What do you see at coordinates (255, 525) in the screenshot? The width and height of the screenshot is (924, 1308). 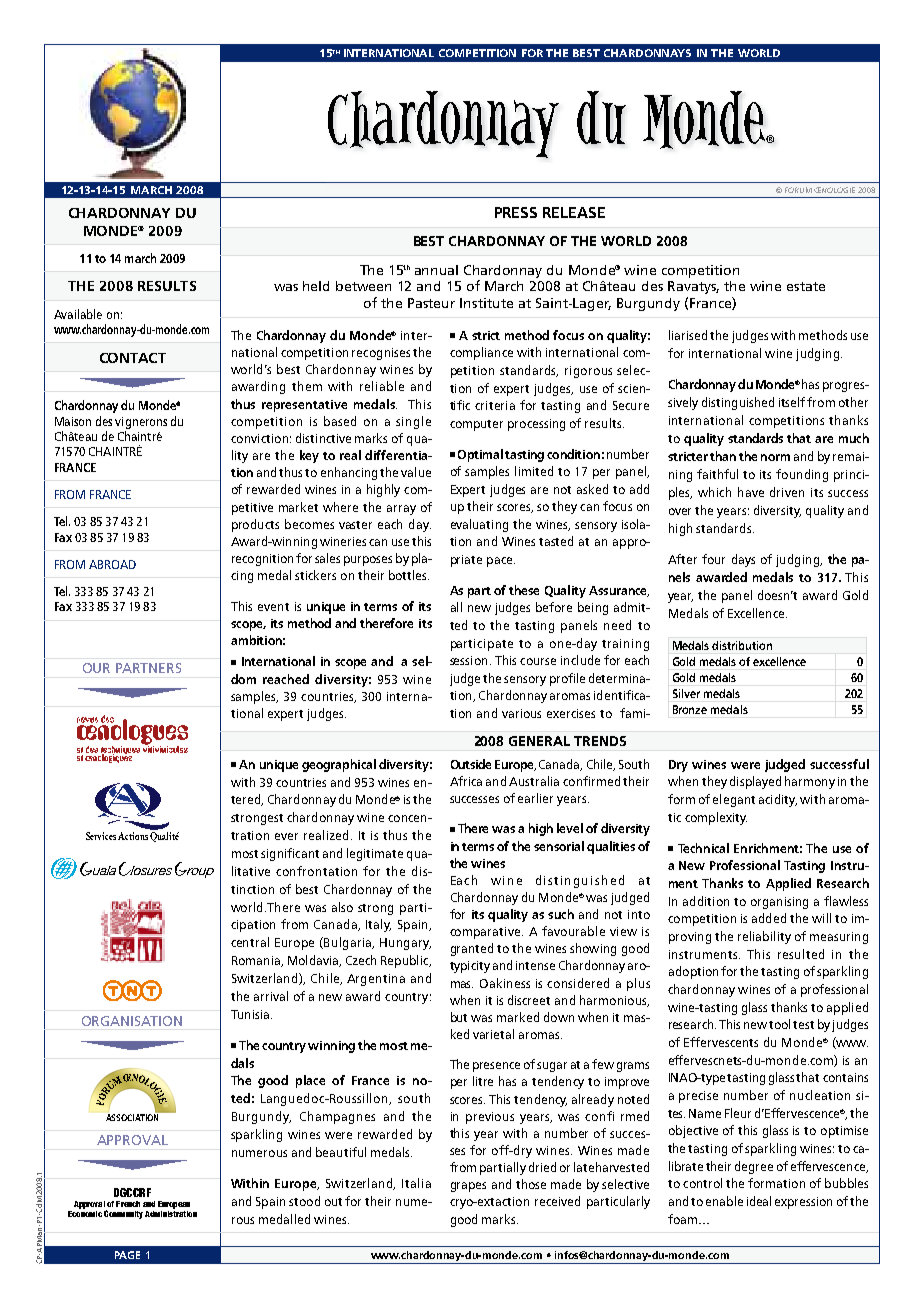 I see `products` at bounding box center [255, 525].
